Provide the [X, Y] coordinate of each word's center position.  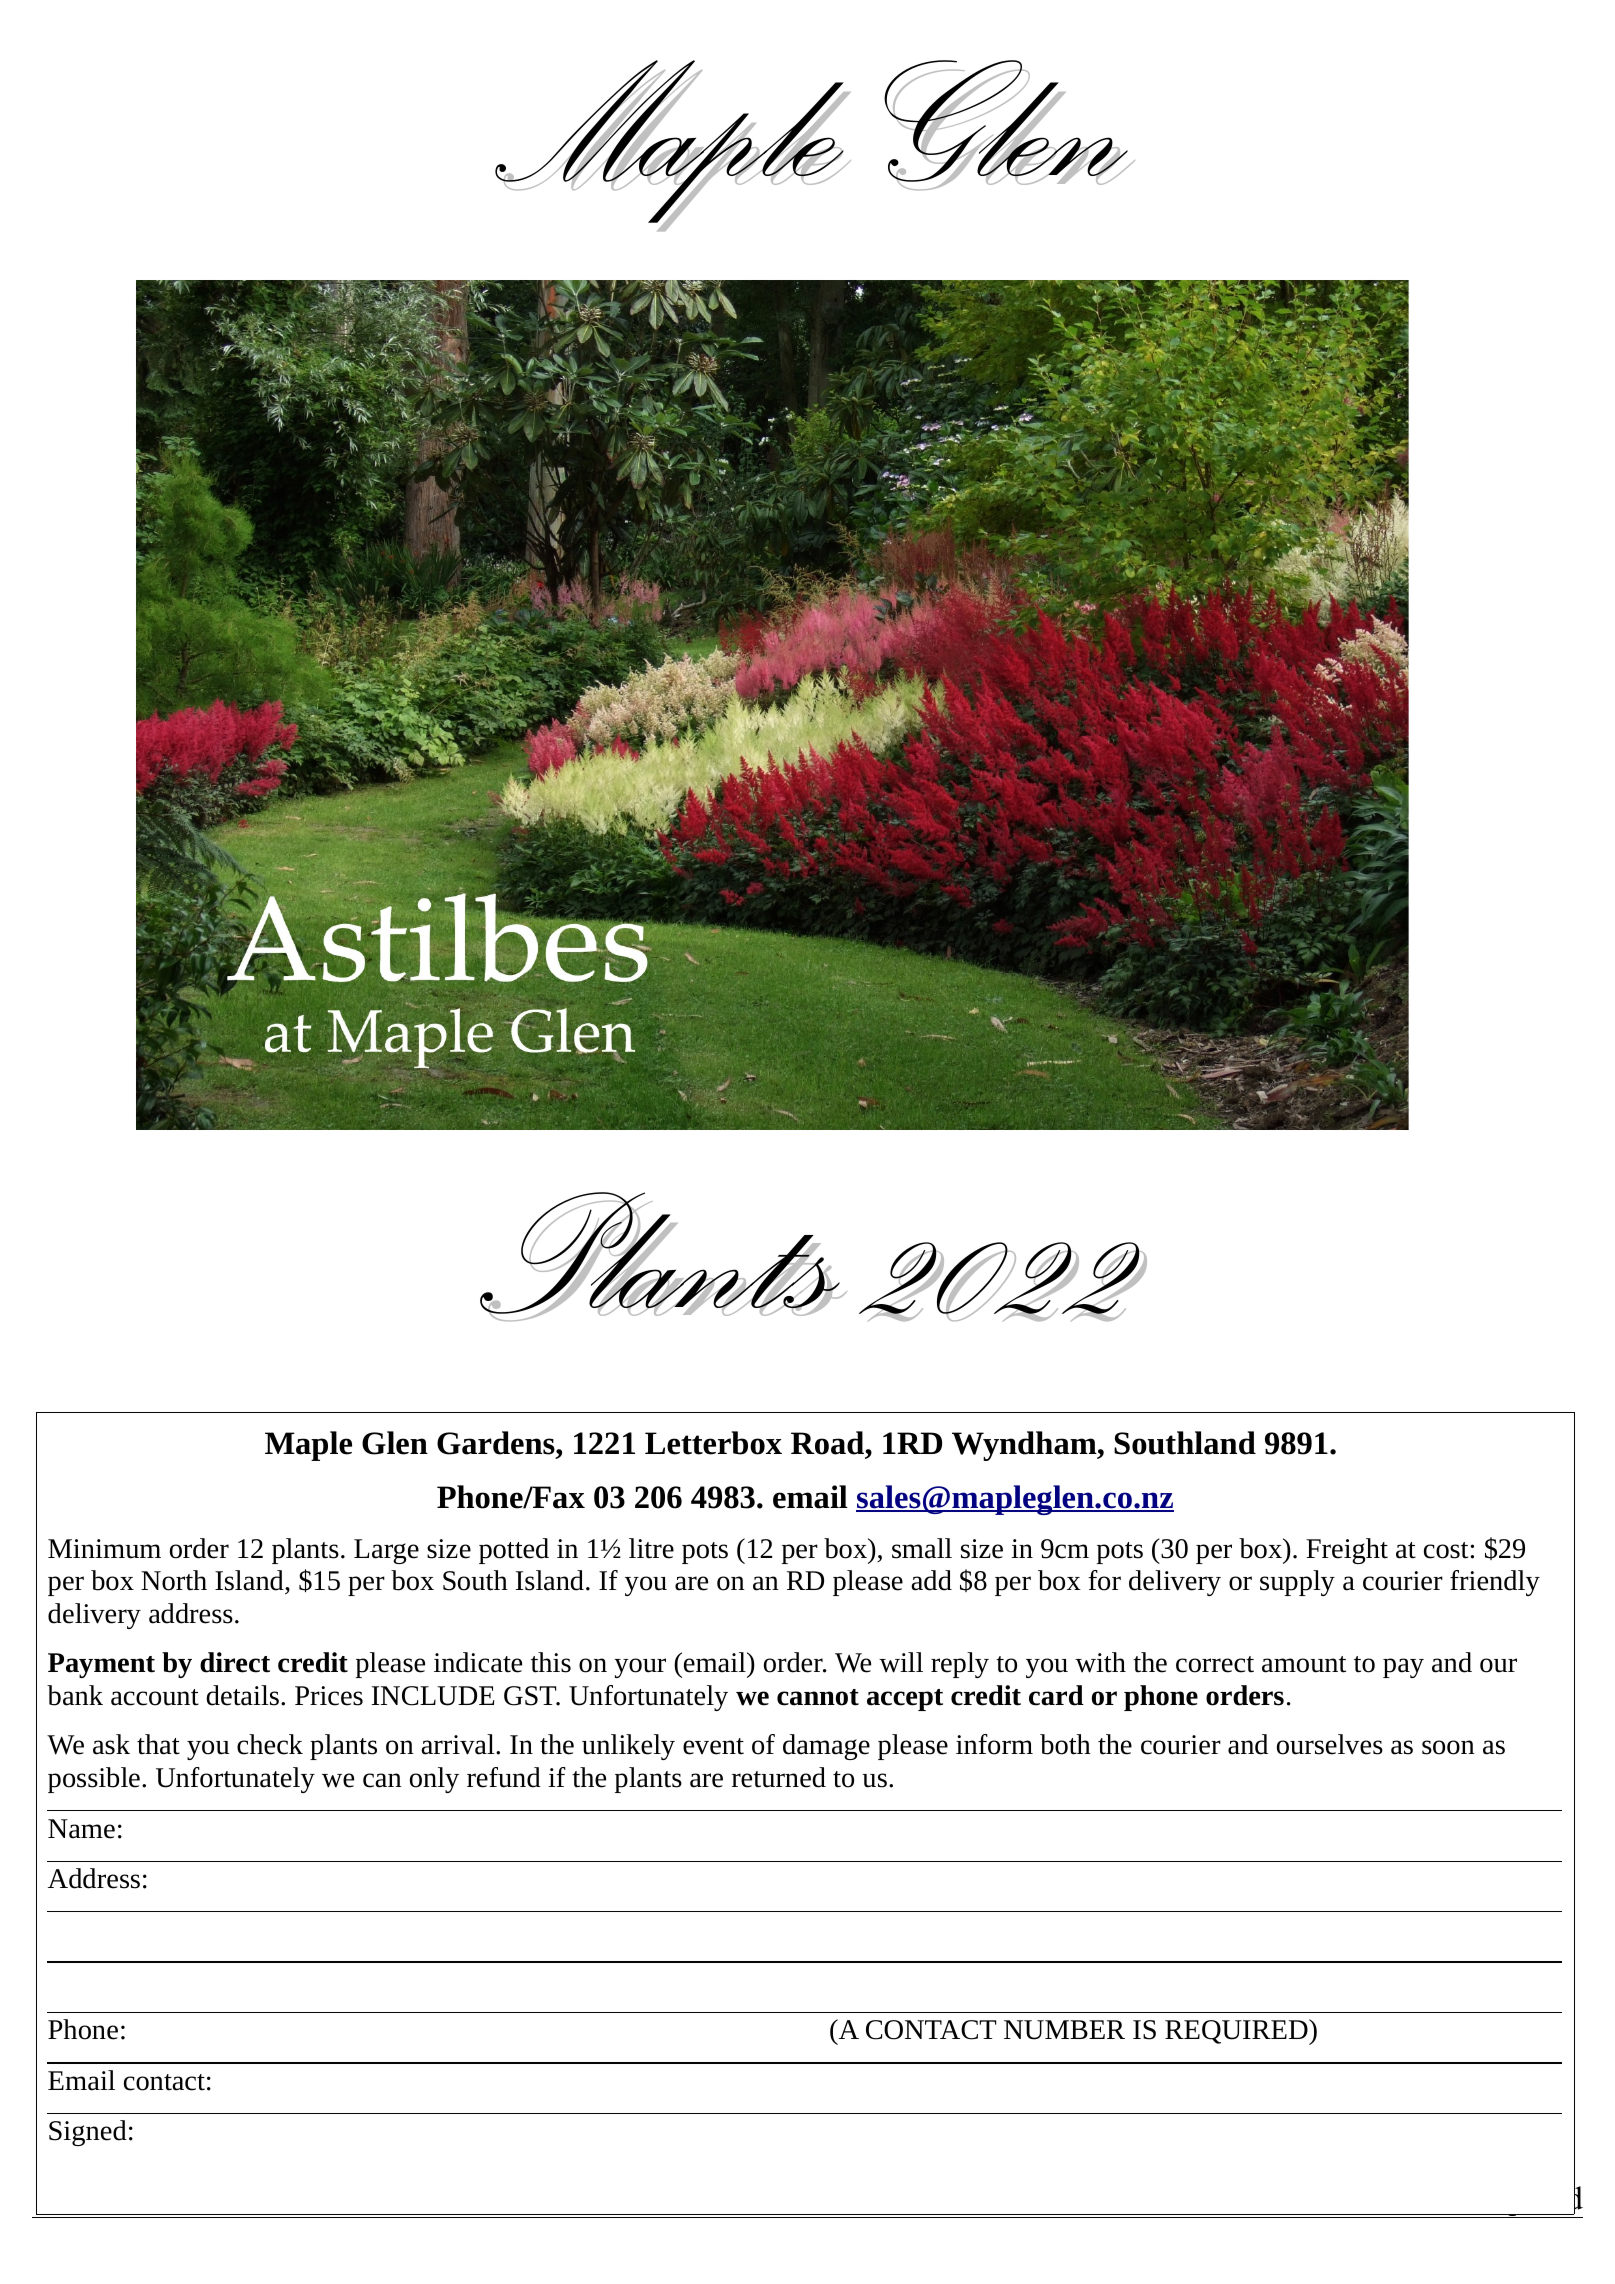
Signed [88, 2133]
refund [504, 1777]
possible [94, 1780]
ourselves [1330, 1744]
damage [826, 1747]
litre [651, 1548]
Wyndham [1025, 1446]
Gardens [497, 1443]
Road [829, 1443]
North [174, 1580]
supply [1297, 1583]
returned [779, 1777]
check [270, 1744]
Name [81, 1829]
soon [1448, 1747]
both [1065, 1744]
